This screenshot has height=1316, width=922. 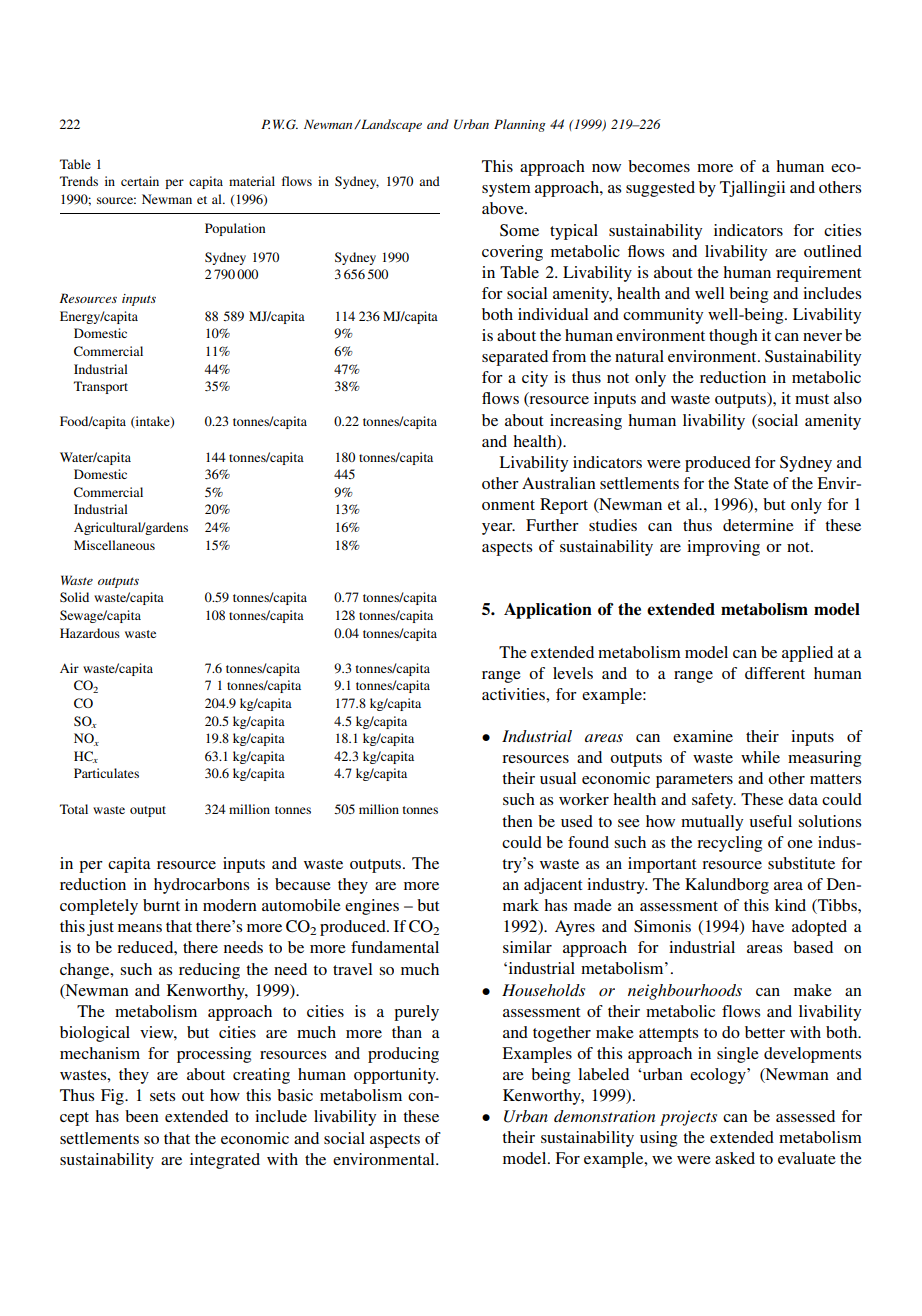 I want to click on certain, so click(x=140, y=181).
